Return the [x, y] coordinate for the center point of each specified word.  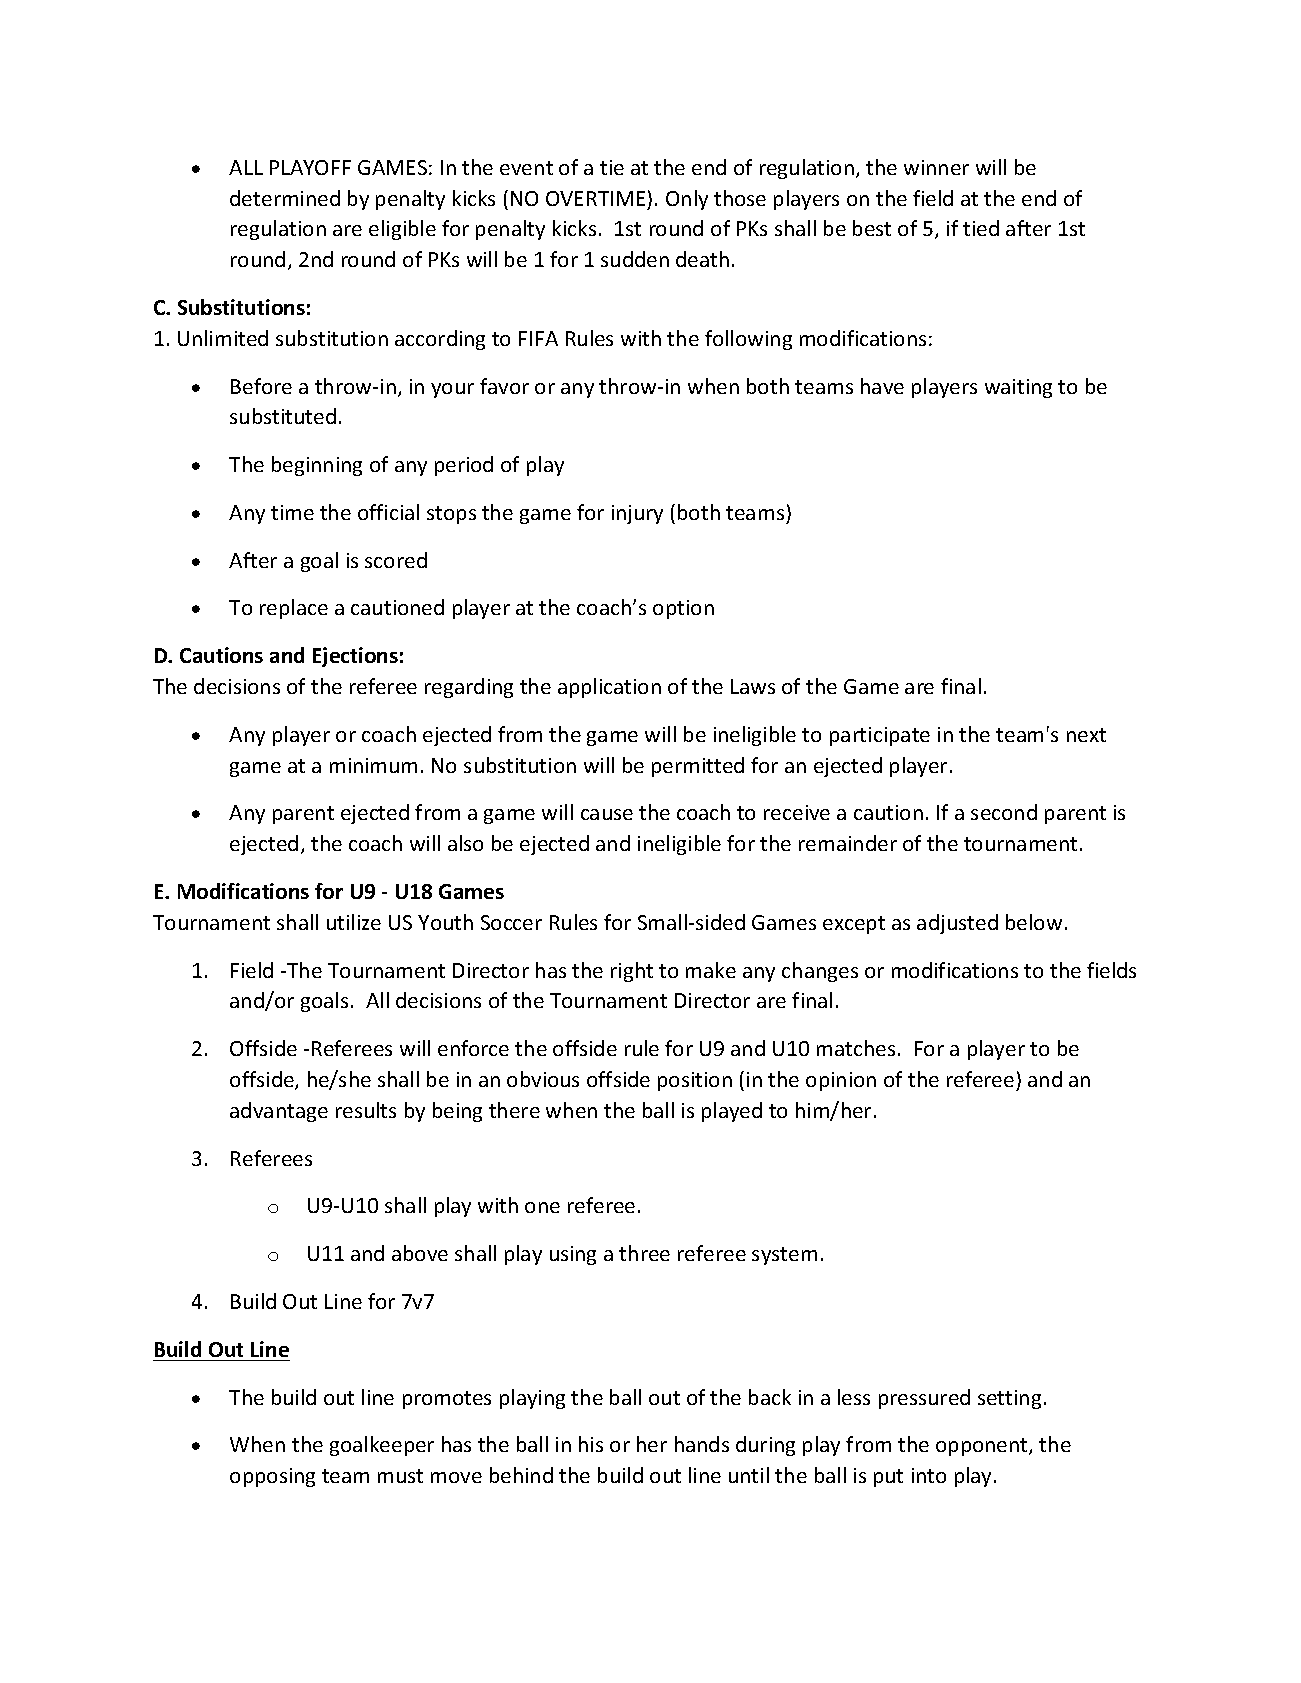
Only [687, 200]
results [366, 1110]
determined [285, 198]
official [388, 512]
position [695, 1081]
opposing [272, 1477]
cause [607, 814]
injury [637, 514]
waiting [1018, 388]
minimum [373, 765]
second [1004, 812]
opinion [841, 1081]
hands [702, 1444]
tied [981, 228]
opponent [983, 1447]
